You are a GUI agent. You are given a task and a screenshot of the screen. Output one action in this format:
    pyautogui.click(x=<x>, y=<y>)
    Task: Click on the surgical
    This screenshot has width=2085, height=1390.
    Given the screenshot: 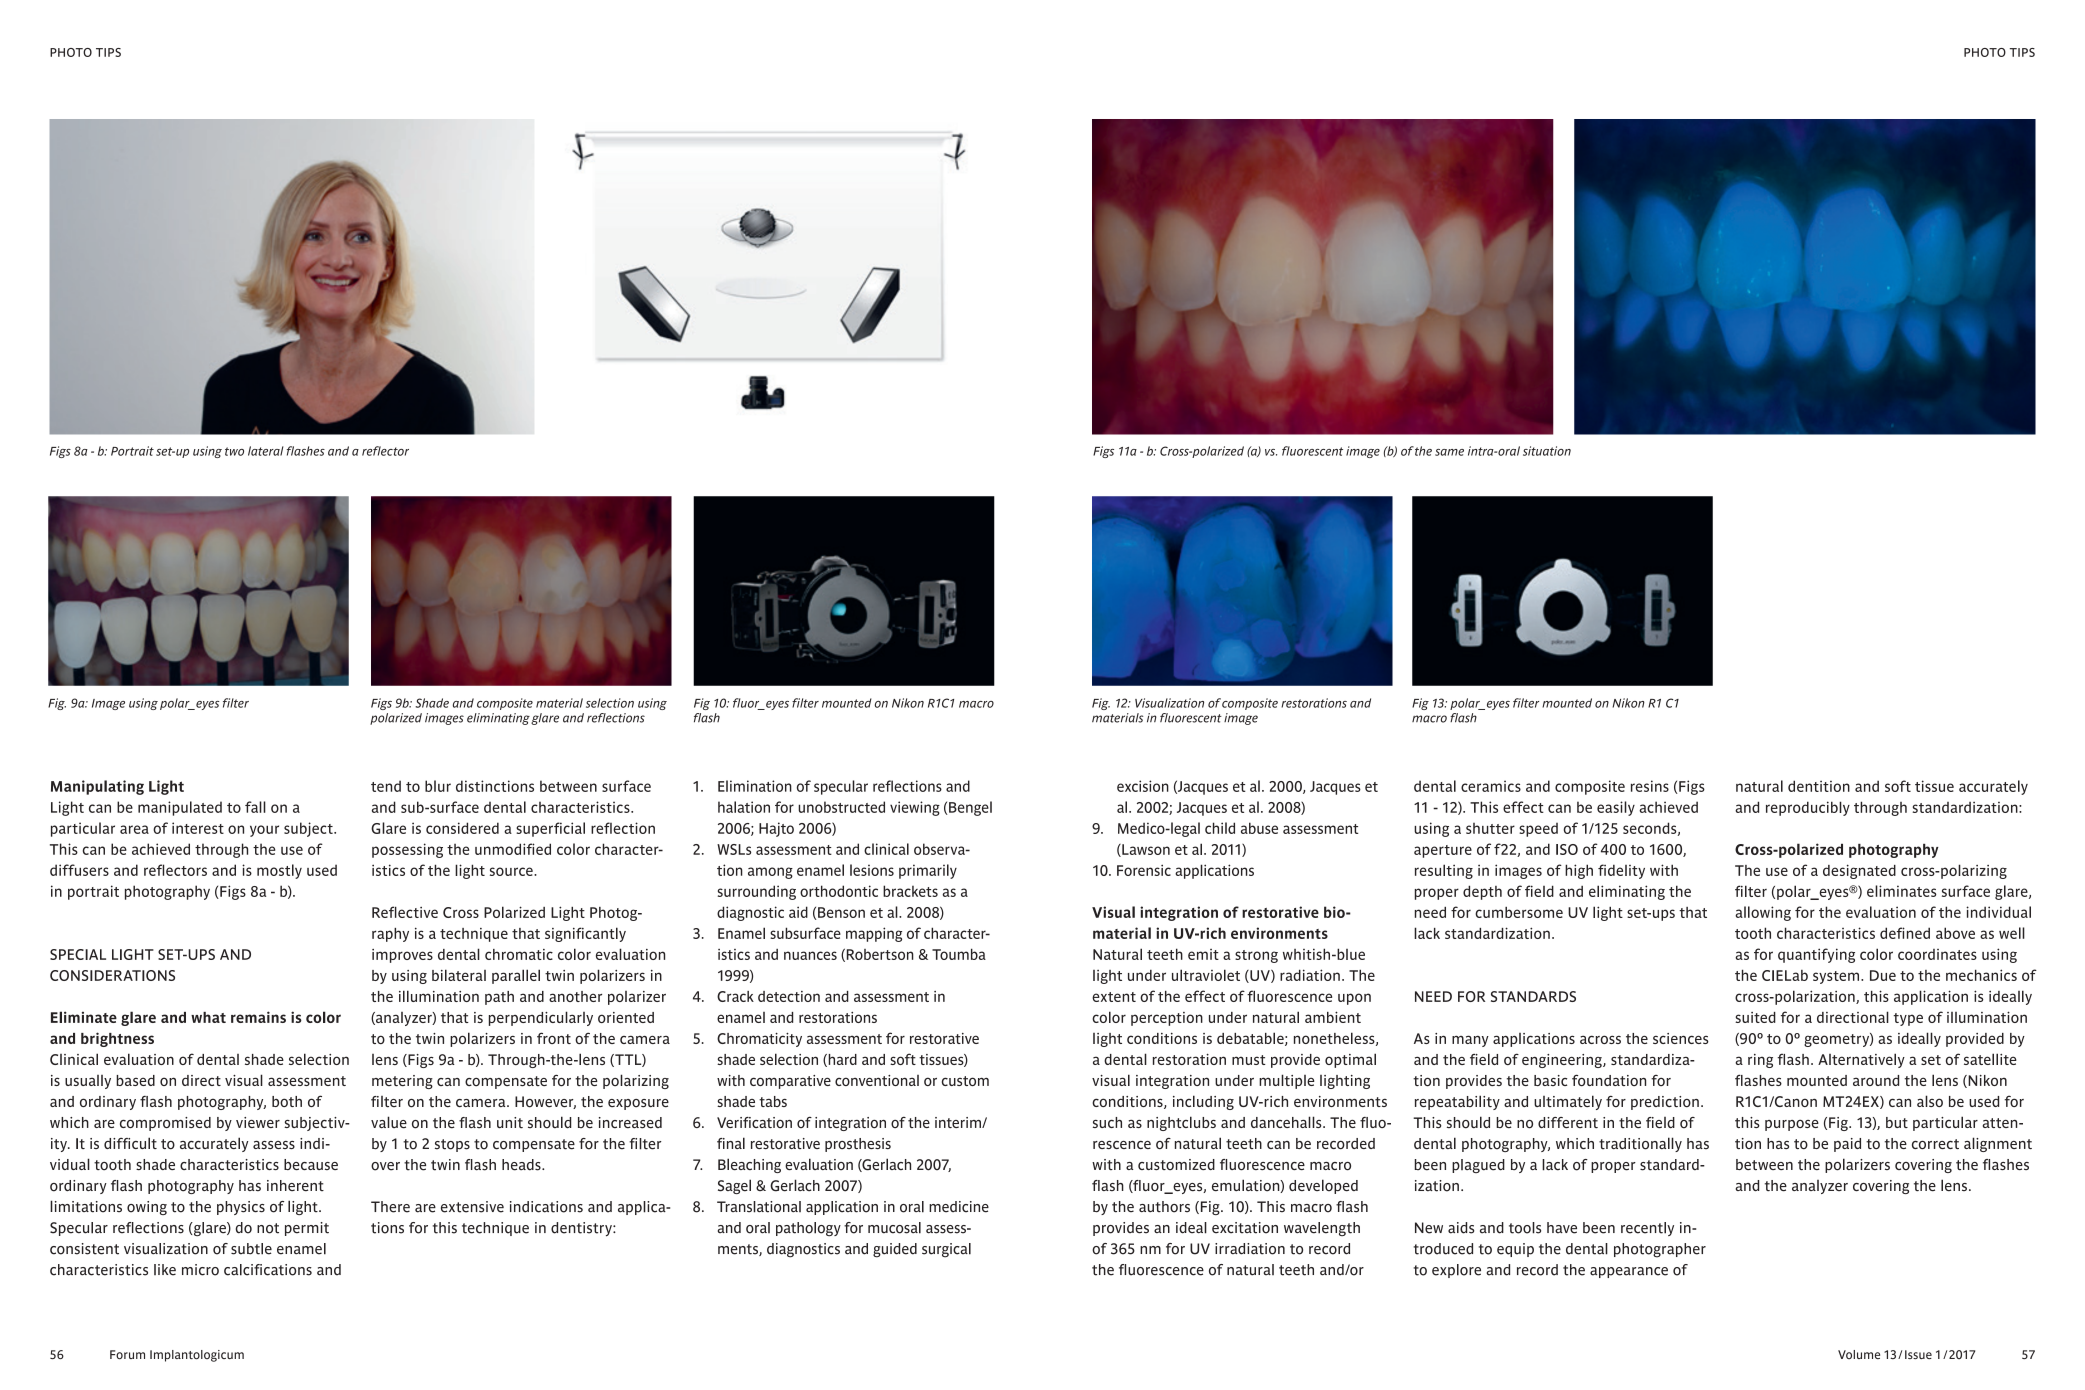 What is the action you would take?
    pyautogui.click(x=946, y=1250)
